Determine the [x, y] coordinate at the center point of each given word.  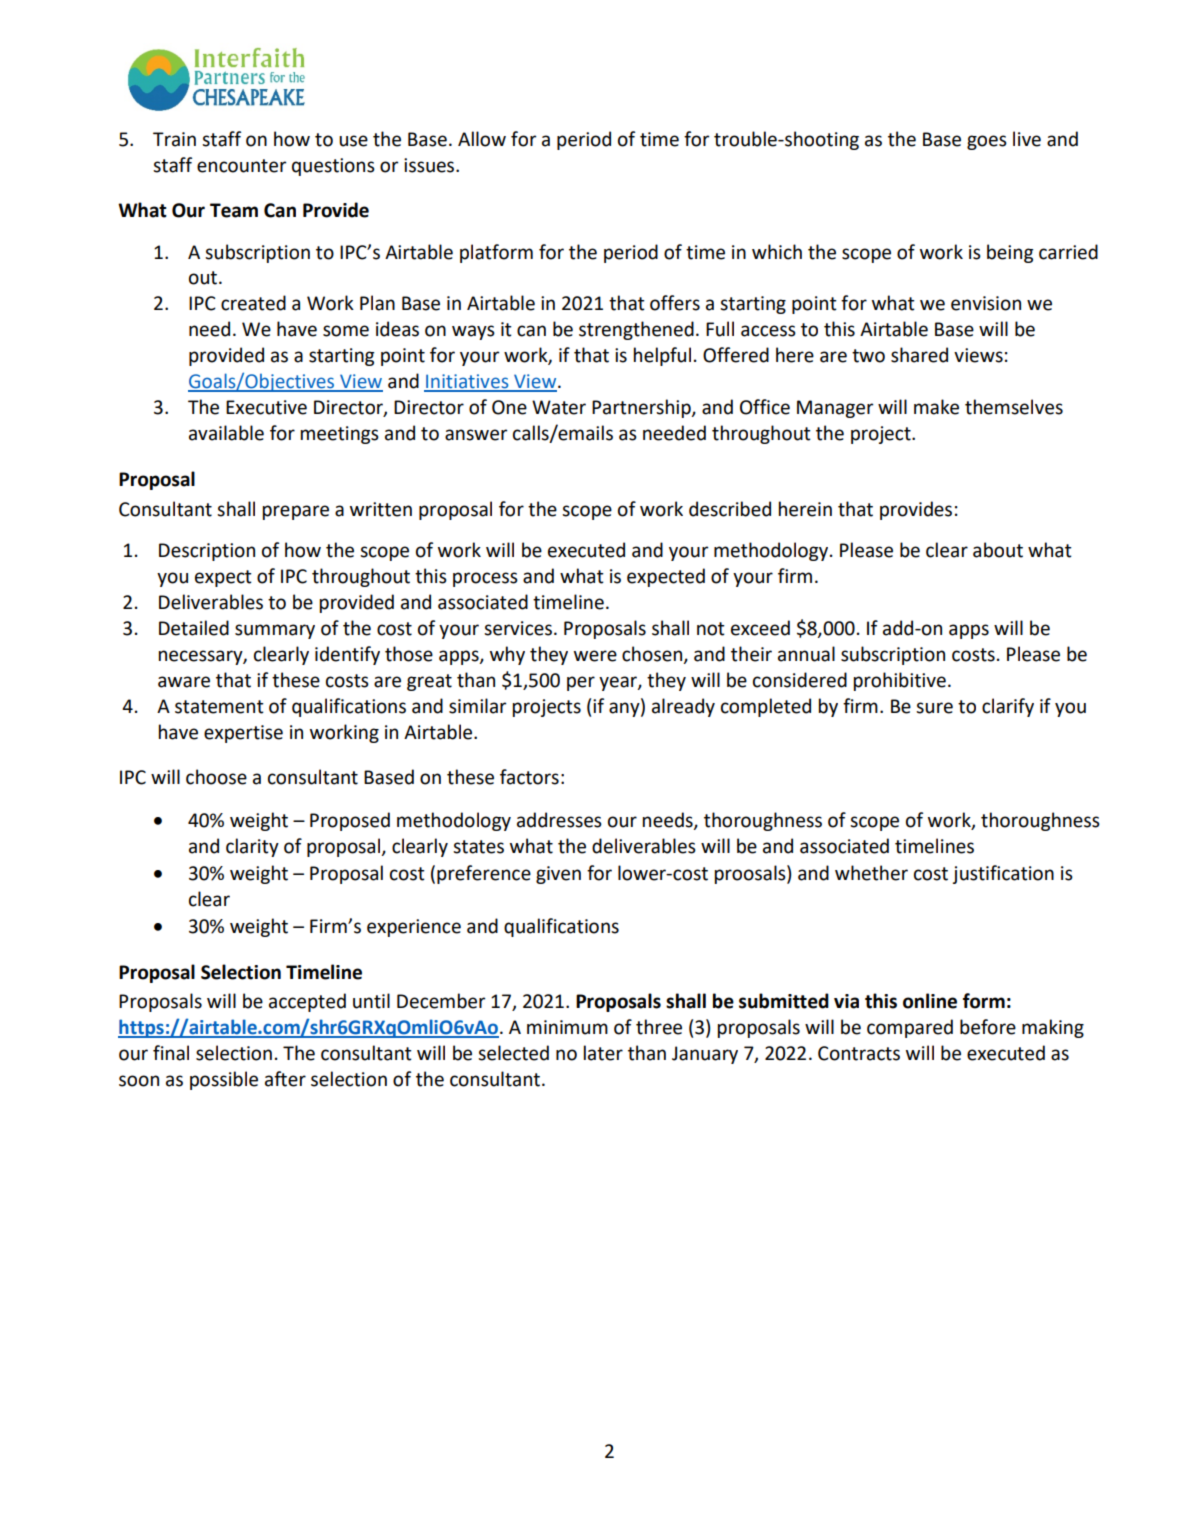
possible [224, 1080]
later [603, 1053]
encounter [241, 166]
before [988, 1027]
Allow [482, 139]
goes [987, 142]
